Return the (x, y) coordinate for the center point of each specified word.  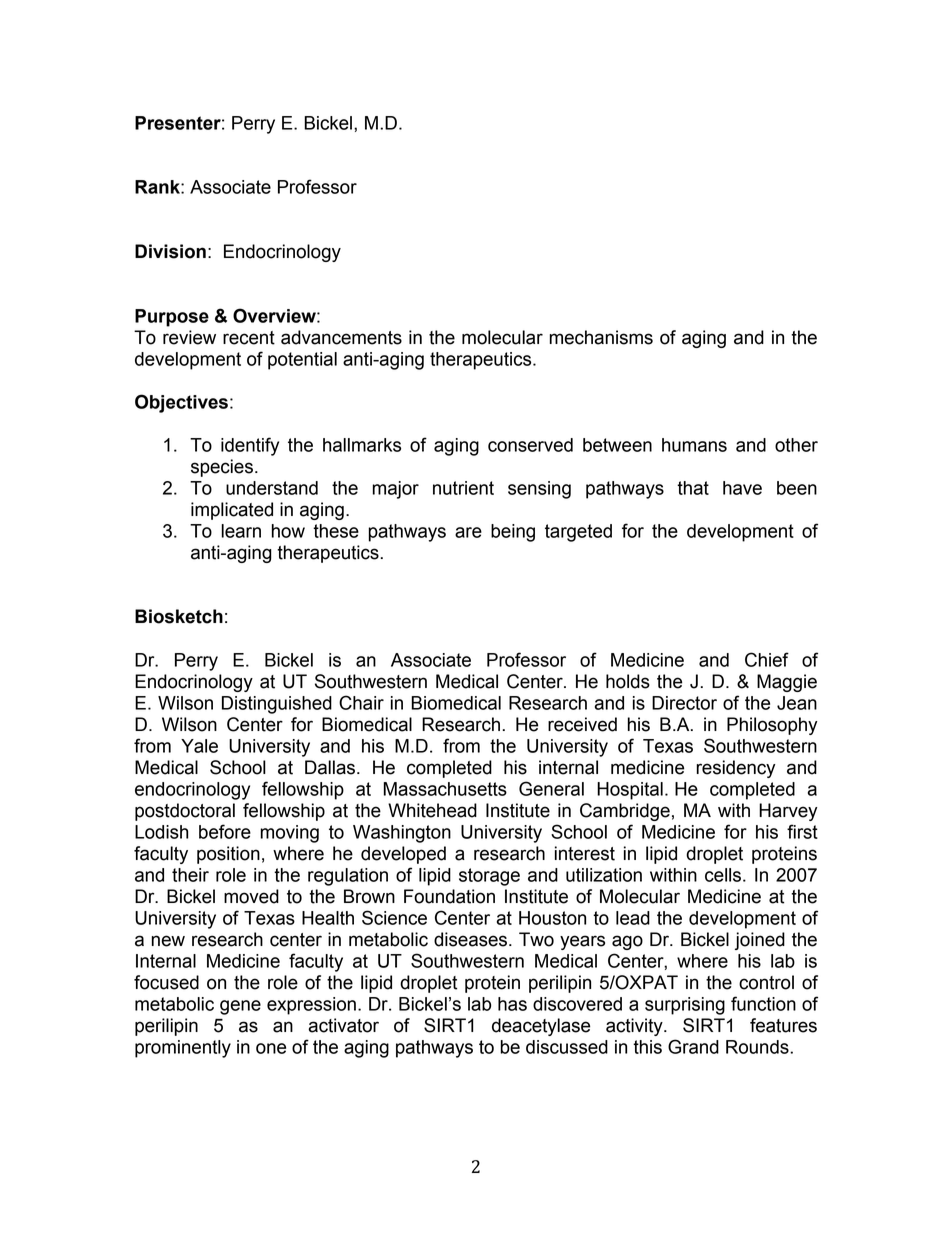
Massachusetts (445, 789)
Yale (199, 746)
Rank (158, 187)
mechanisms (601, 337)
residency (735, 769)
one (271, 1048)
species (222, 468)
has (512, 1004)
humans (694, 445)
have (742, 488)
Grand (693, 1046)
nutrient (463, 488)
